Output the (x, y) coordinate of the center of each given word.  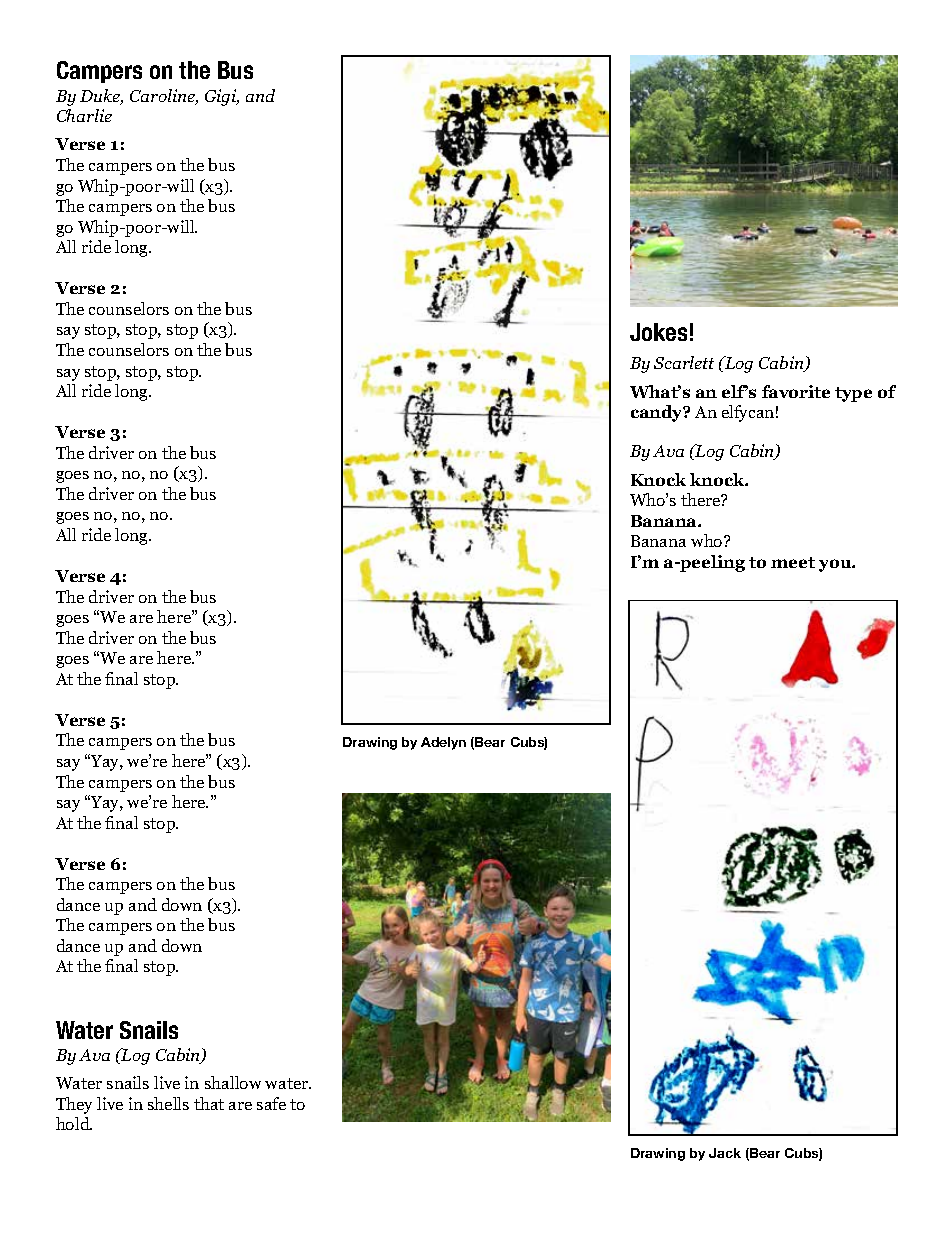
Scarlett (684, 362)
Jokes (658, 332)
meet (793, 562)
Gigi (222, 97)
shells (168, 1103)
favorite (796, 391)
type (853, 394)
